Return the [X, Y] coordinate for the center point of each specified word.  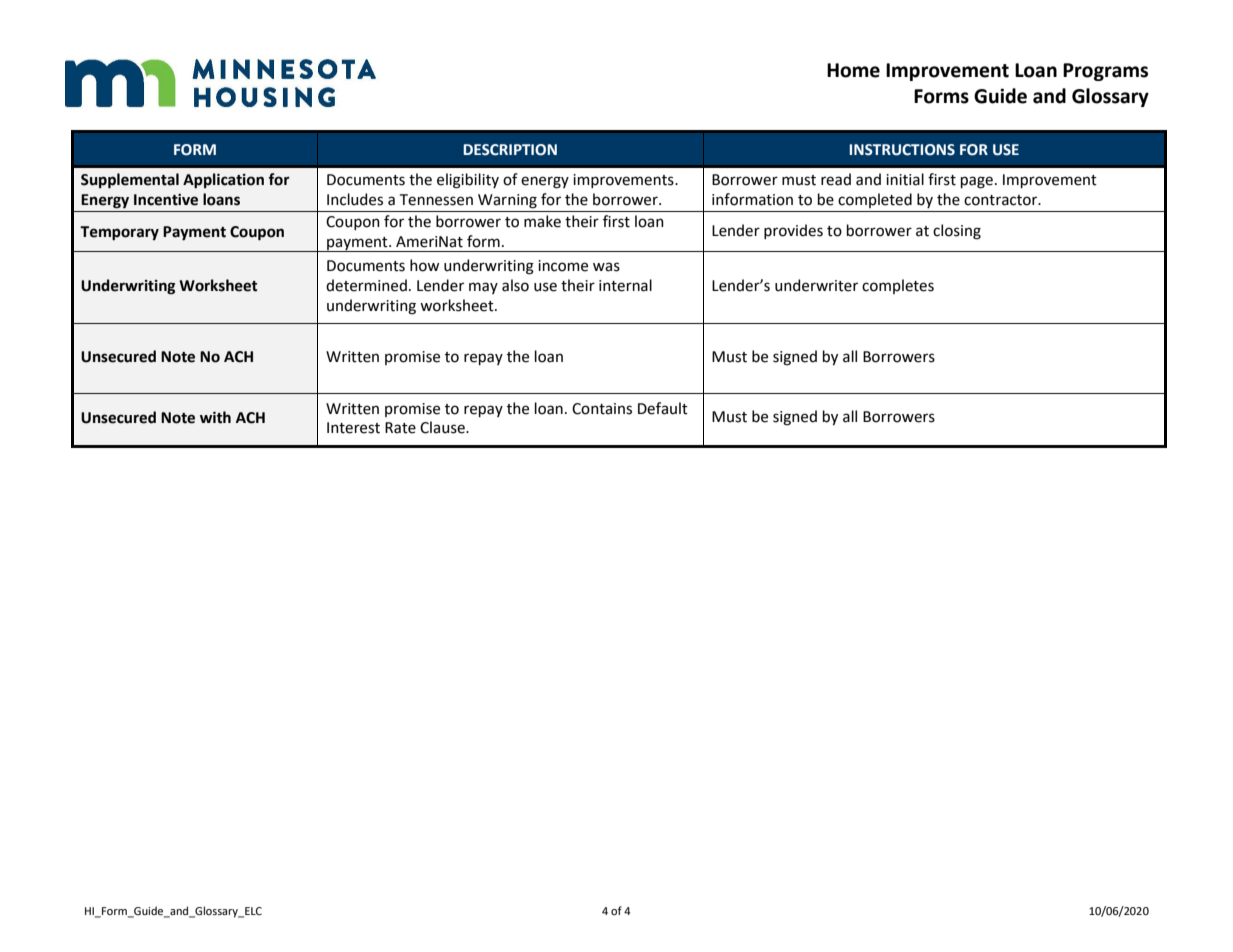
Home [853, 70]
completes [898, 286]
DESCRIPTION [510, 150]
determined [366, 285]
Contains [602, 409]
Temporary [119, 233]
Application [223, 181]
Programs [1105, 72]
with [215, 417]
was [606, 267]
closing [957, 232]
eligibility [468, 181]
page [977, 182]
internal [625, 285]
